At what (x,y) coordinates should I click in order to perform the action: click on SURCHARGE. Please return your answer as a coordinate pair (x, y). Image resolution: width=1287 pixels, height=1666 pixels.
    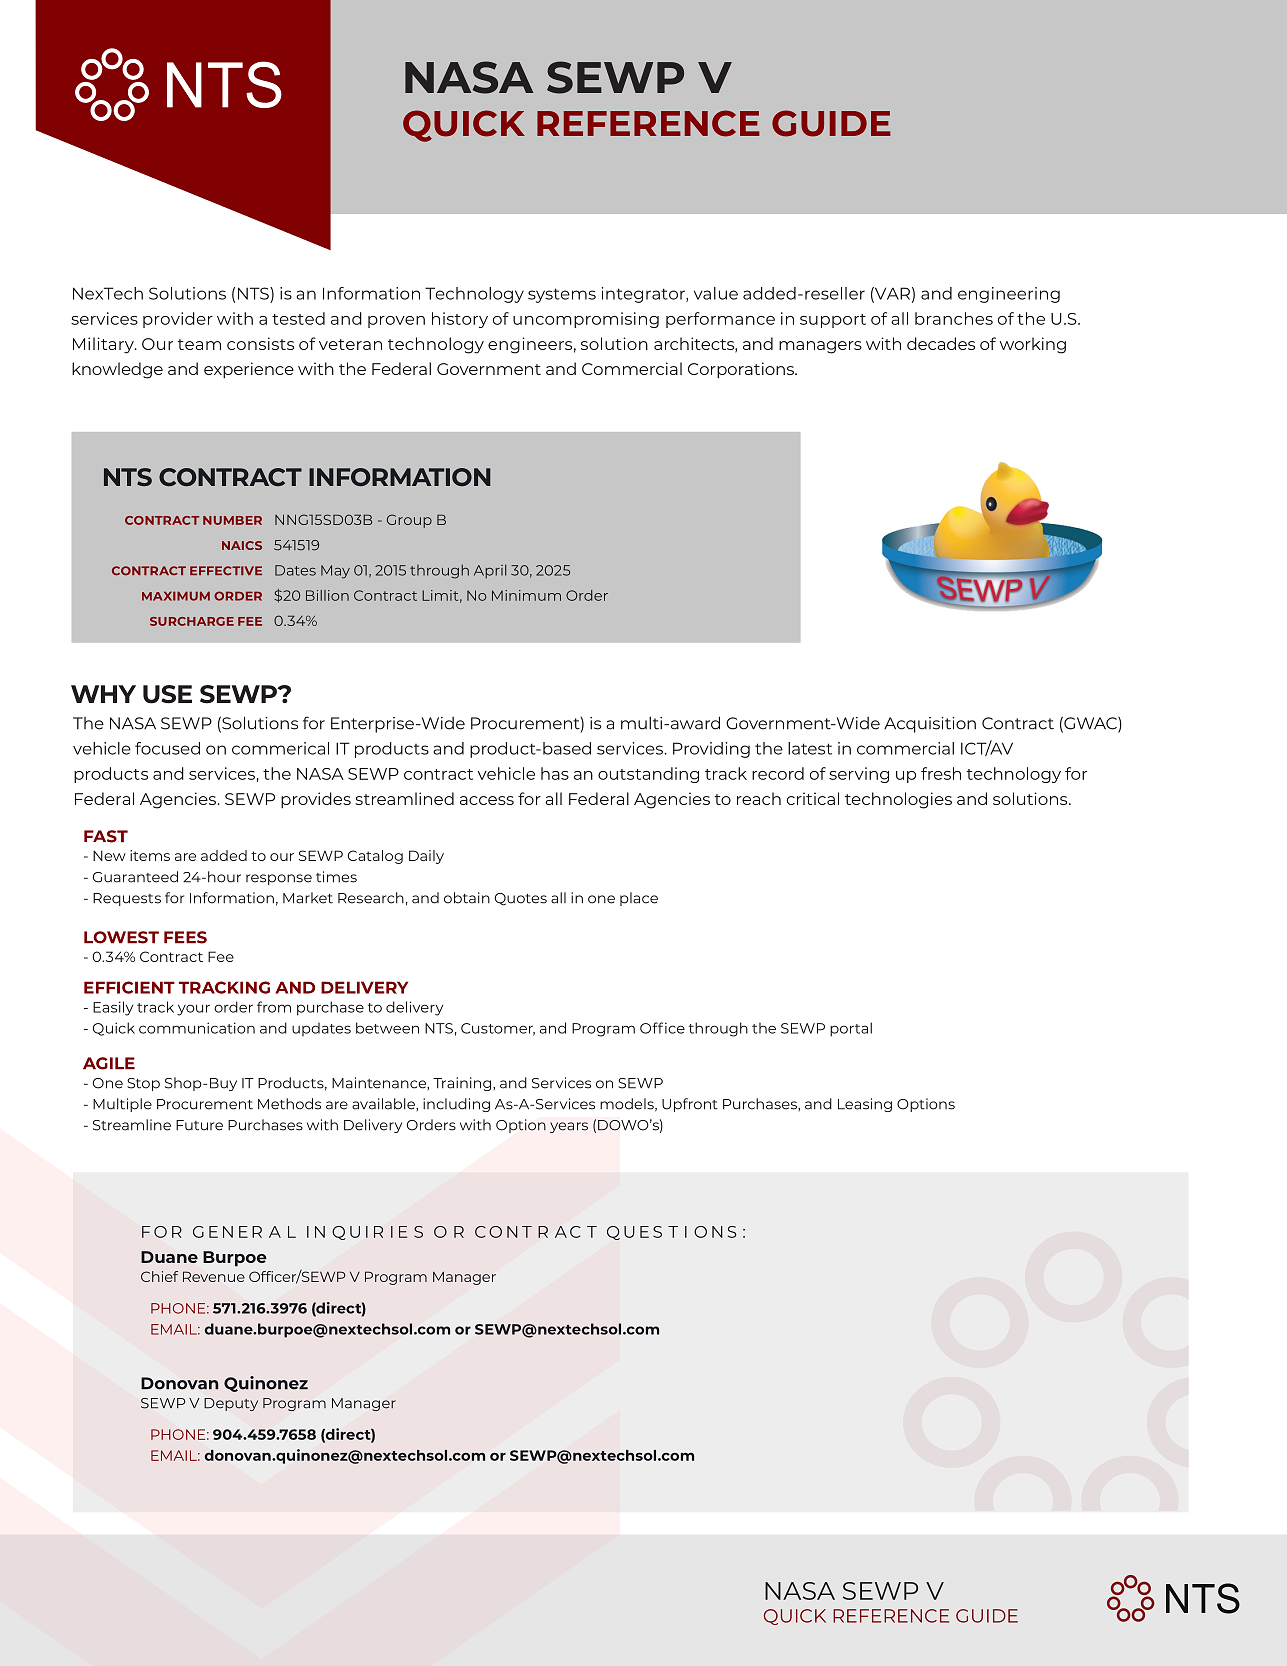
    Looking at the image, I should click on (192, 621).
